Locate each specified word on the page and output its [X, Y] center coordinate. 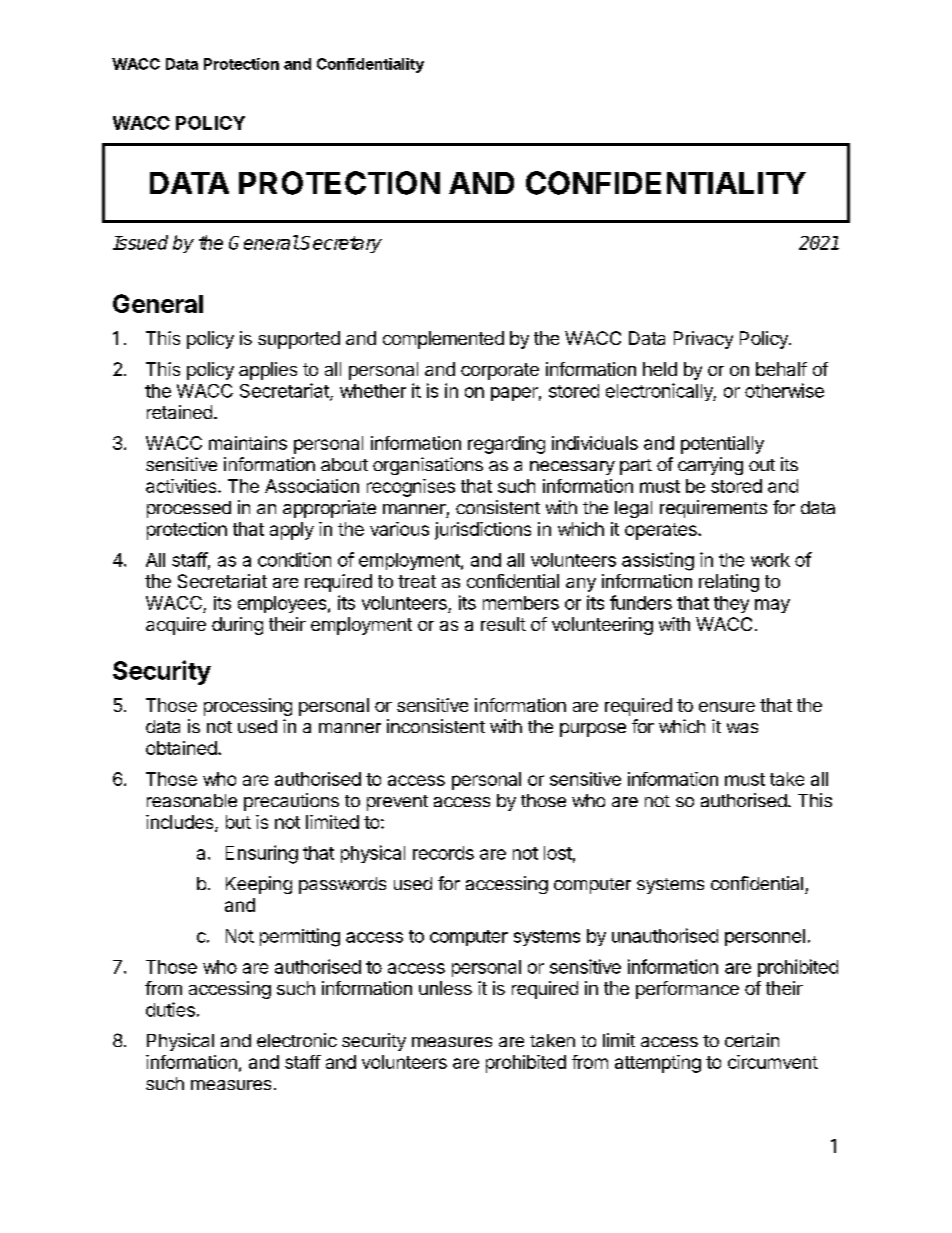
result [503, 624]
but [238, 822]
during [237, 626]
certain [752, 1040]
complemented [443, 340]
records [443, 853]
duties [170, 1009]
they [731, 604]
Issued [140, 242]
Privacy [703, 340]
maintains [248, 443]
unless [445, 988]
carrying [710, 466]
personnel [765, 937]
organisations [428, 466]
